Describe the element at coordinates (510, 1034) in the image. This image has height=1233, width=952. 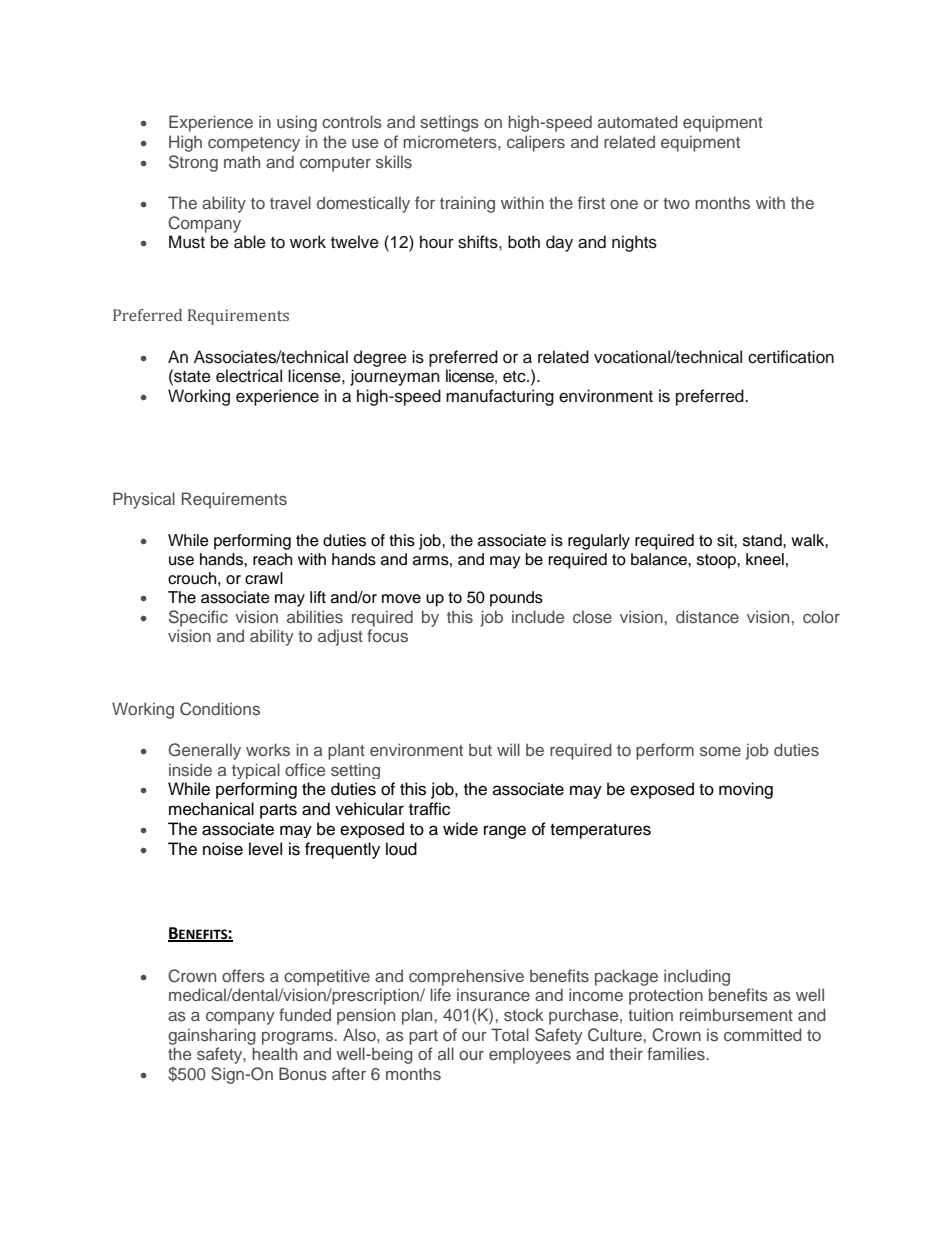
I see `Total` at that location.
